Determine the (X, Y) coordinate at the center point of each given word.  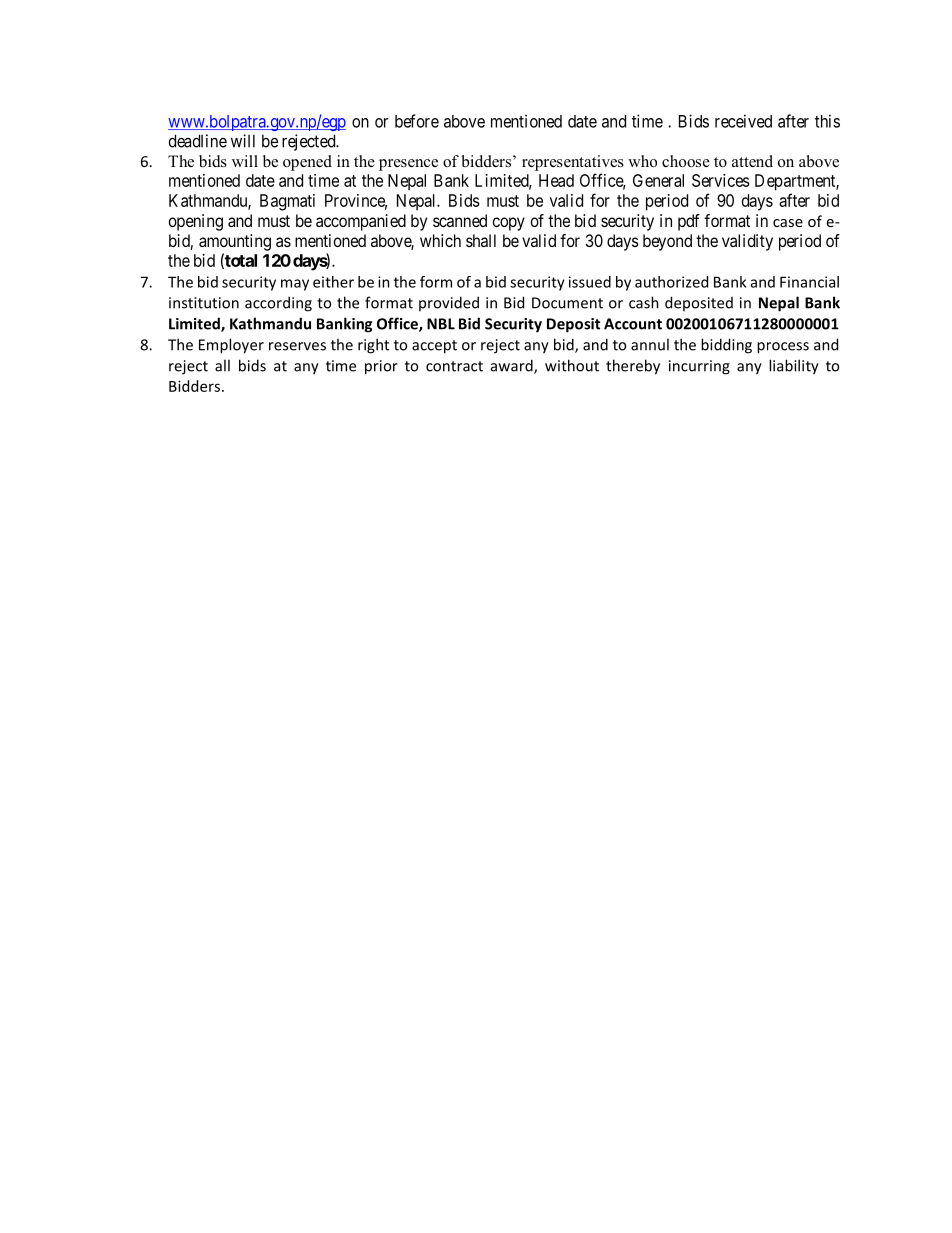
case (788, 223)
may (295, 285)
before (417, 121)
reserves (297, 346)
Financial (809, 282)
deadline (198, 141)
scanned (460, 220)
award (513, 366)
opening (196, 222)
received (743, 121)
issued (590, 282)
